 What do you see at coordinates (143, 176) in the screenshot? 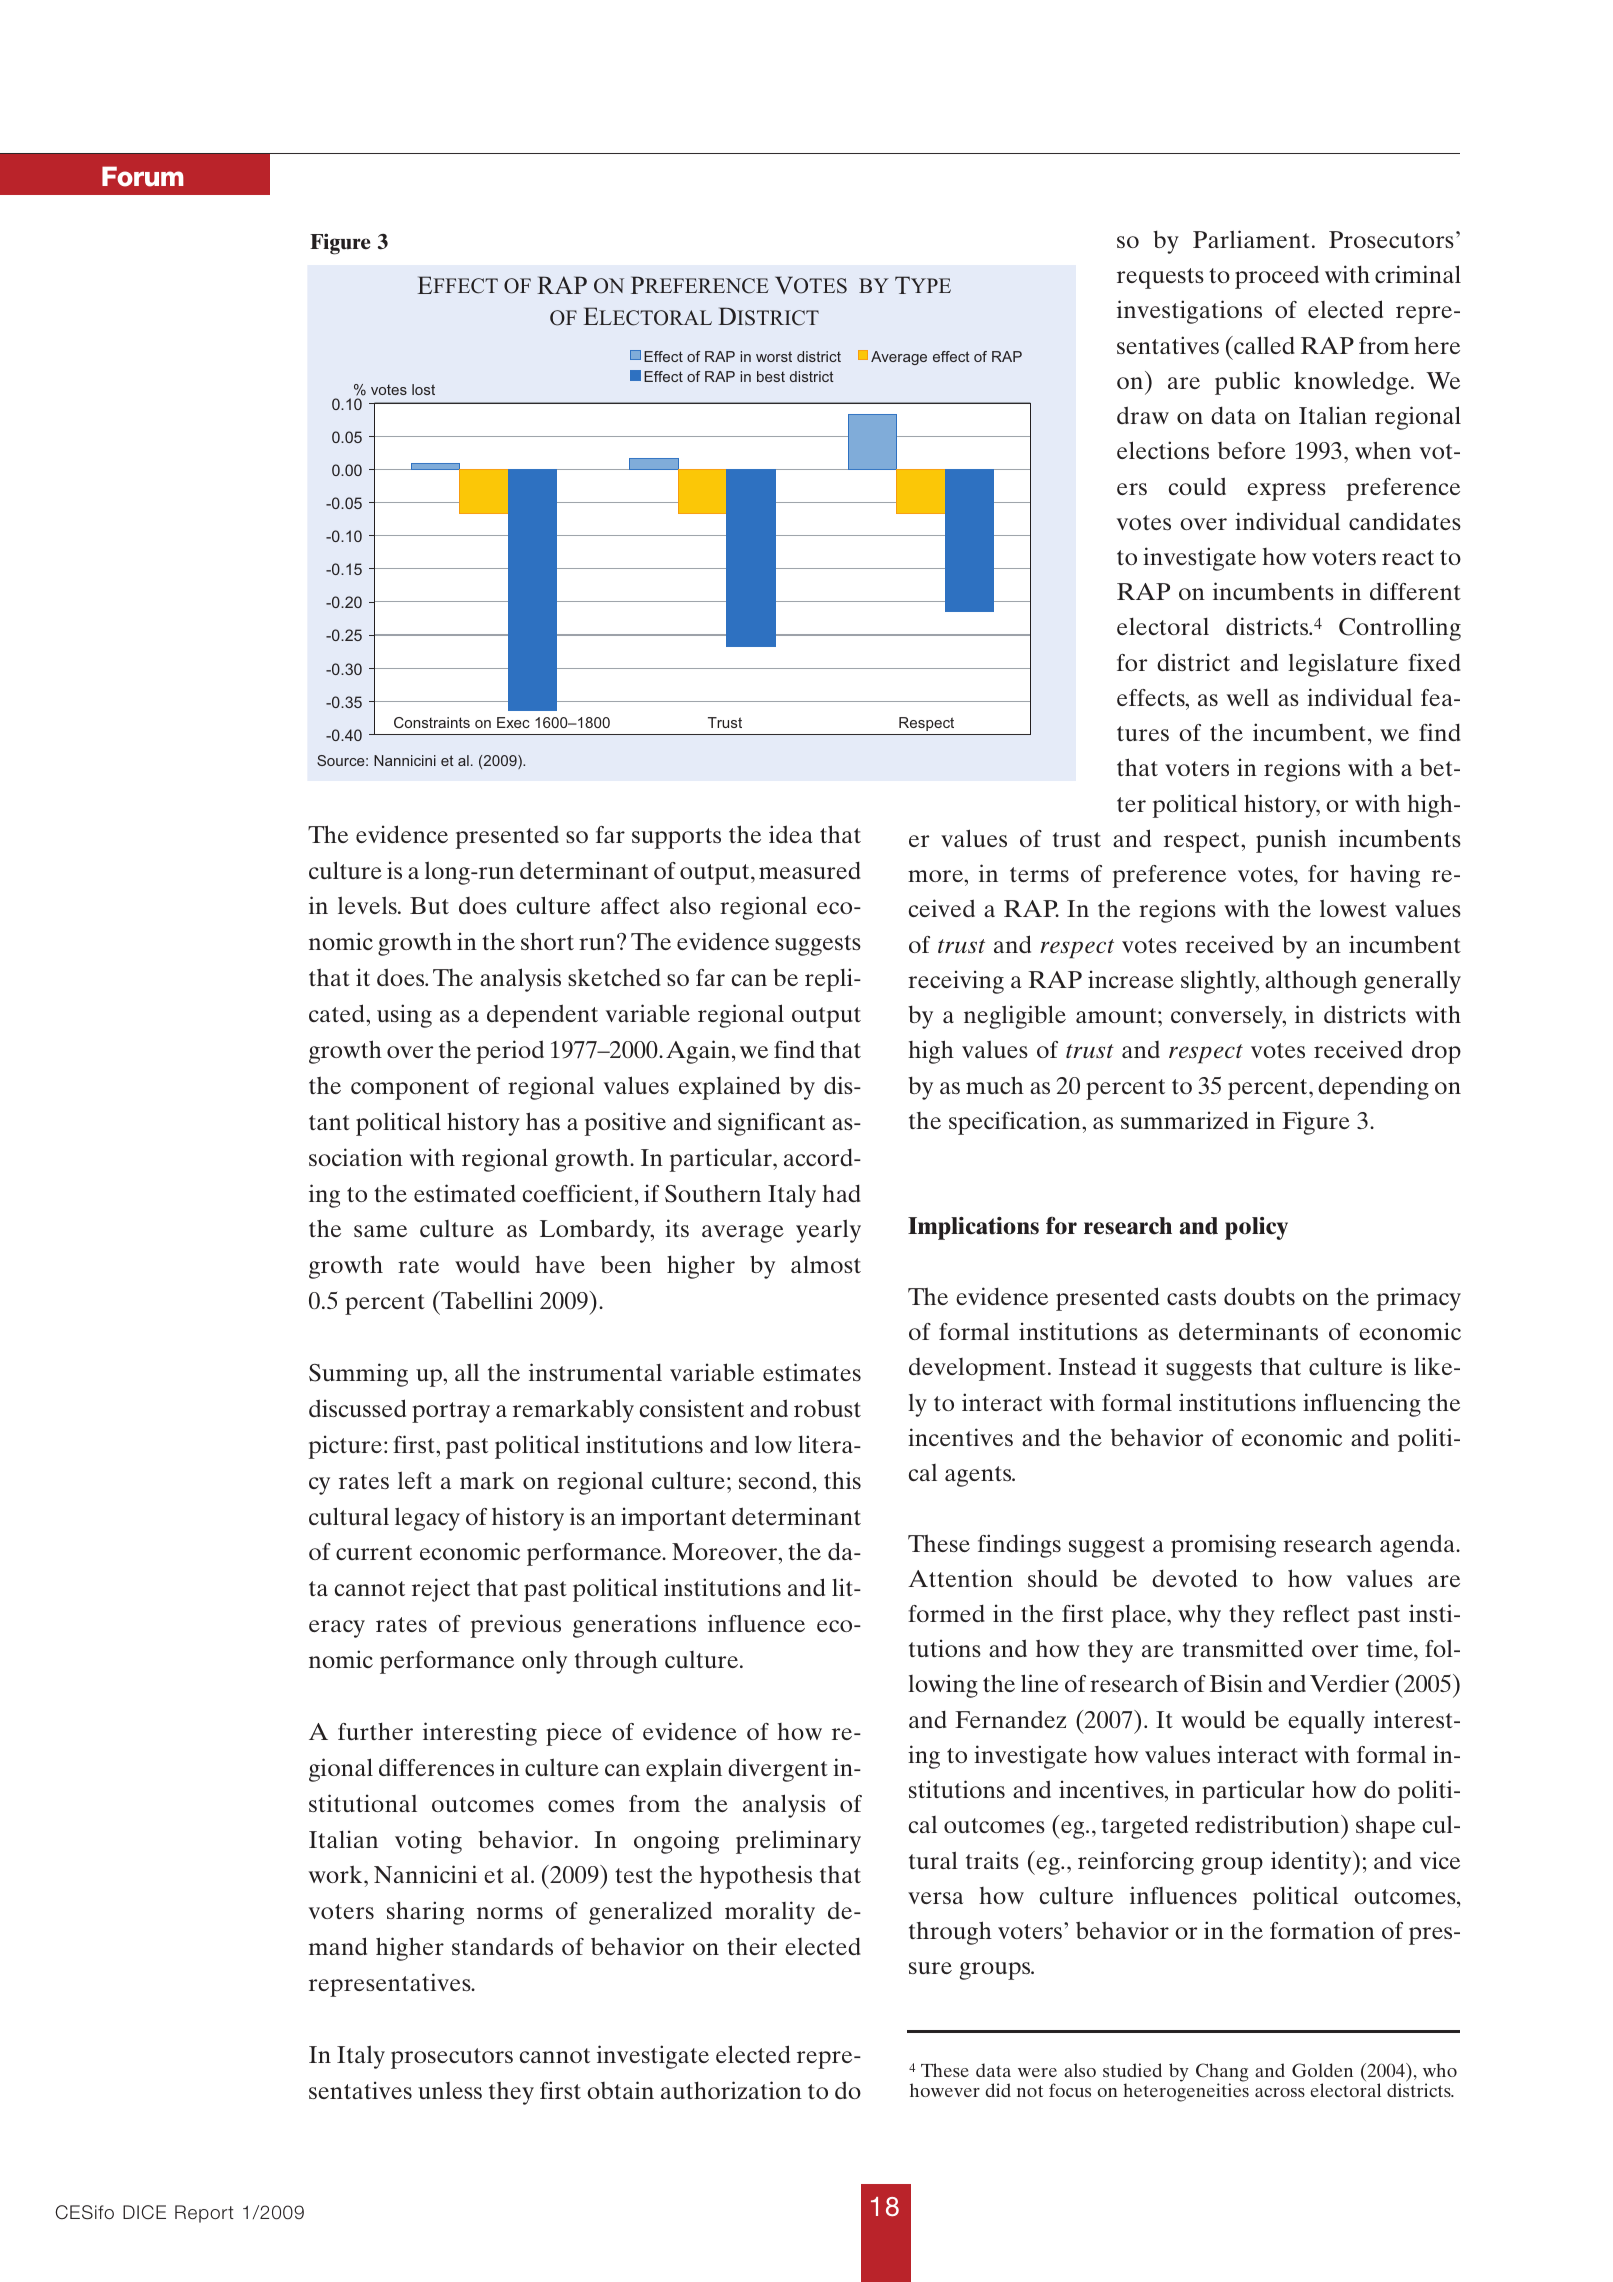
I see `Forum` at bounding box center [143, 176].
